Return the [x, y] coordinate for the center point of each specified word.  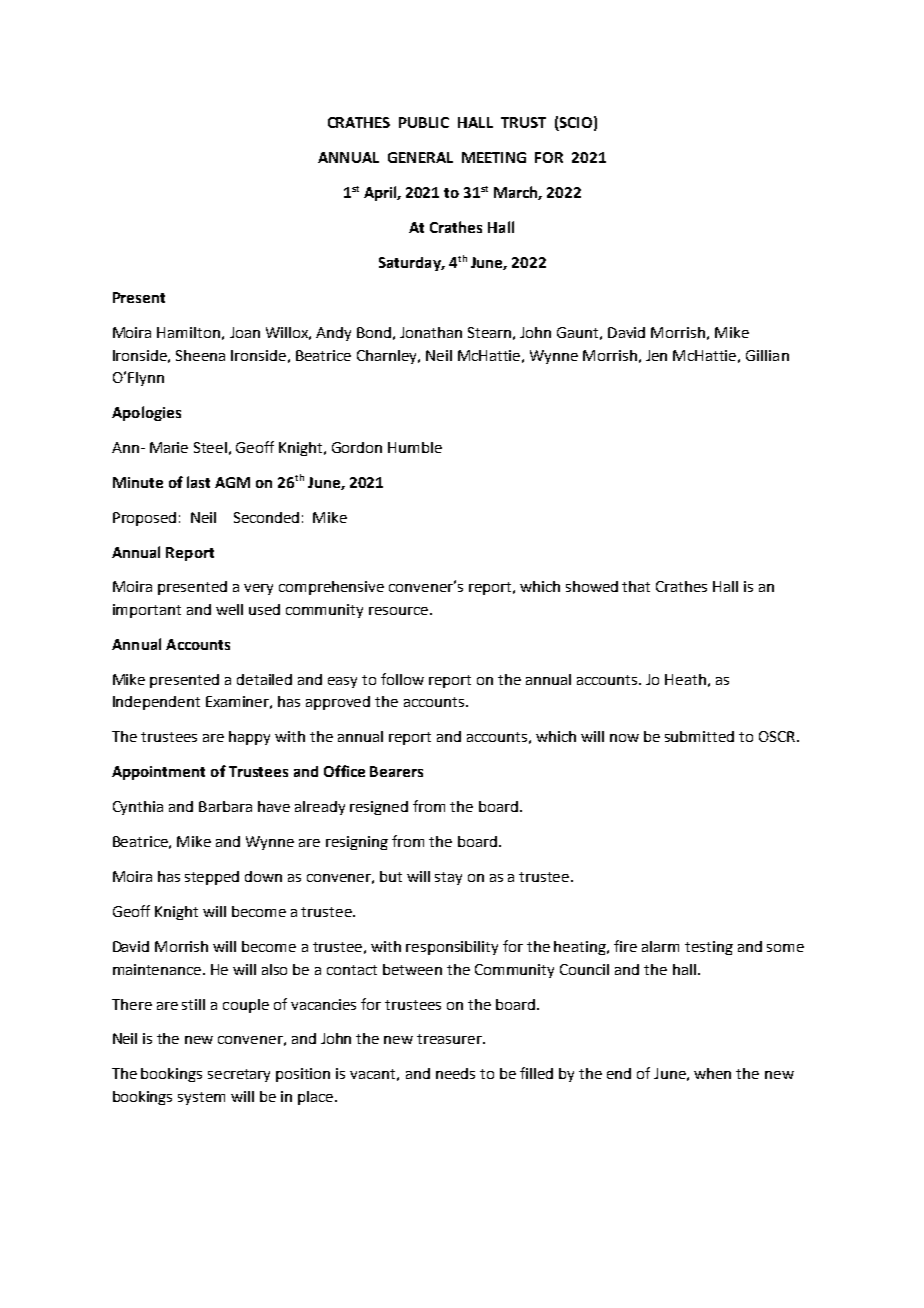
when [712, 1073]
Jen [656, 355]
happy [249, 738]
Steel [210, 447]
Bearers [396, 771]
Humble [415, 447]
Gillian [767, 355]
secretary [239, 1075]
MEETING [494, 157]
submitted [699, 736]
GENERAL [420, 157]
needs [455, 1073]
